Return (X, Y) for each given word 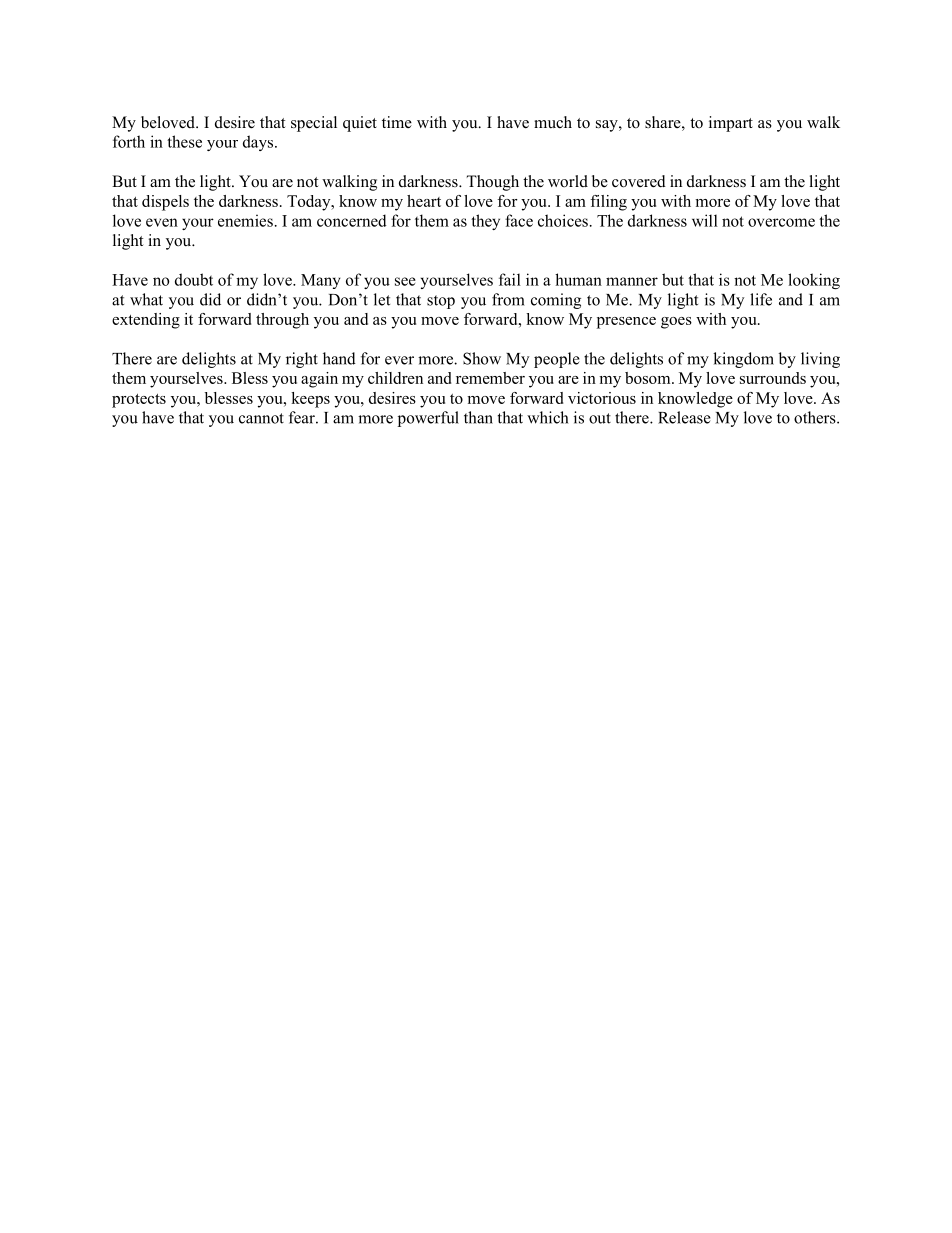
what (146, 299)
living (820, 360)
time (397, 122)
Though (492, 183)
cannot (261, 418)
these (184, 141)
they (485, 222)
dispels (165, 203)
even (162, 222)
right (302, 360)
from (508, 299)
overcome (781, 222)
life (761, 299)
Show (482, 358)
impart (731, 124)
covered (639, 181)
